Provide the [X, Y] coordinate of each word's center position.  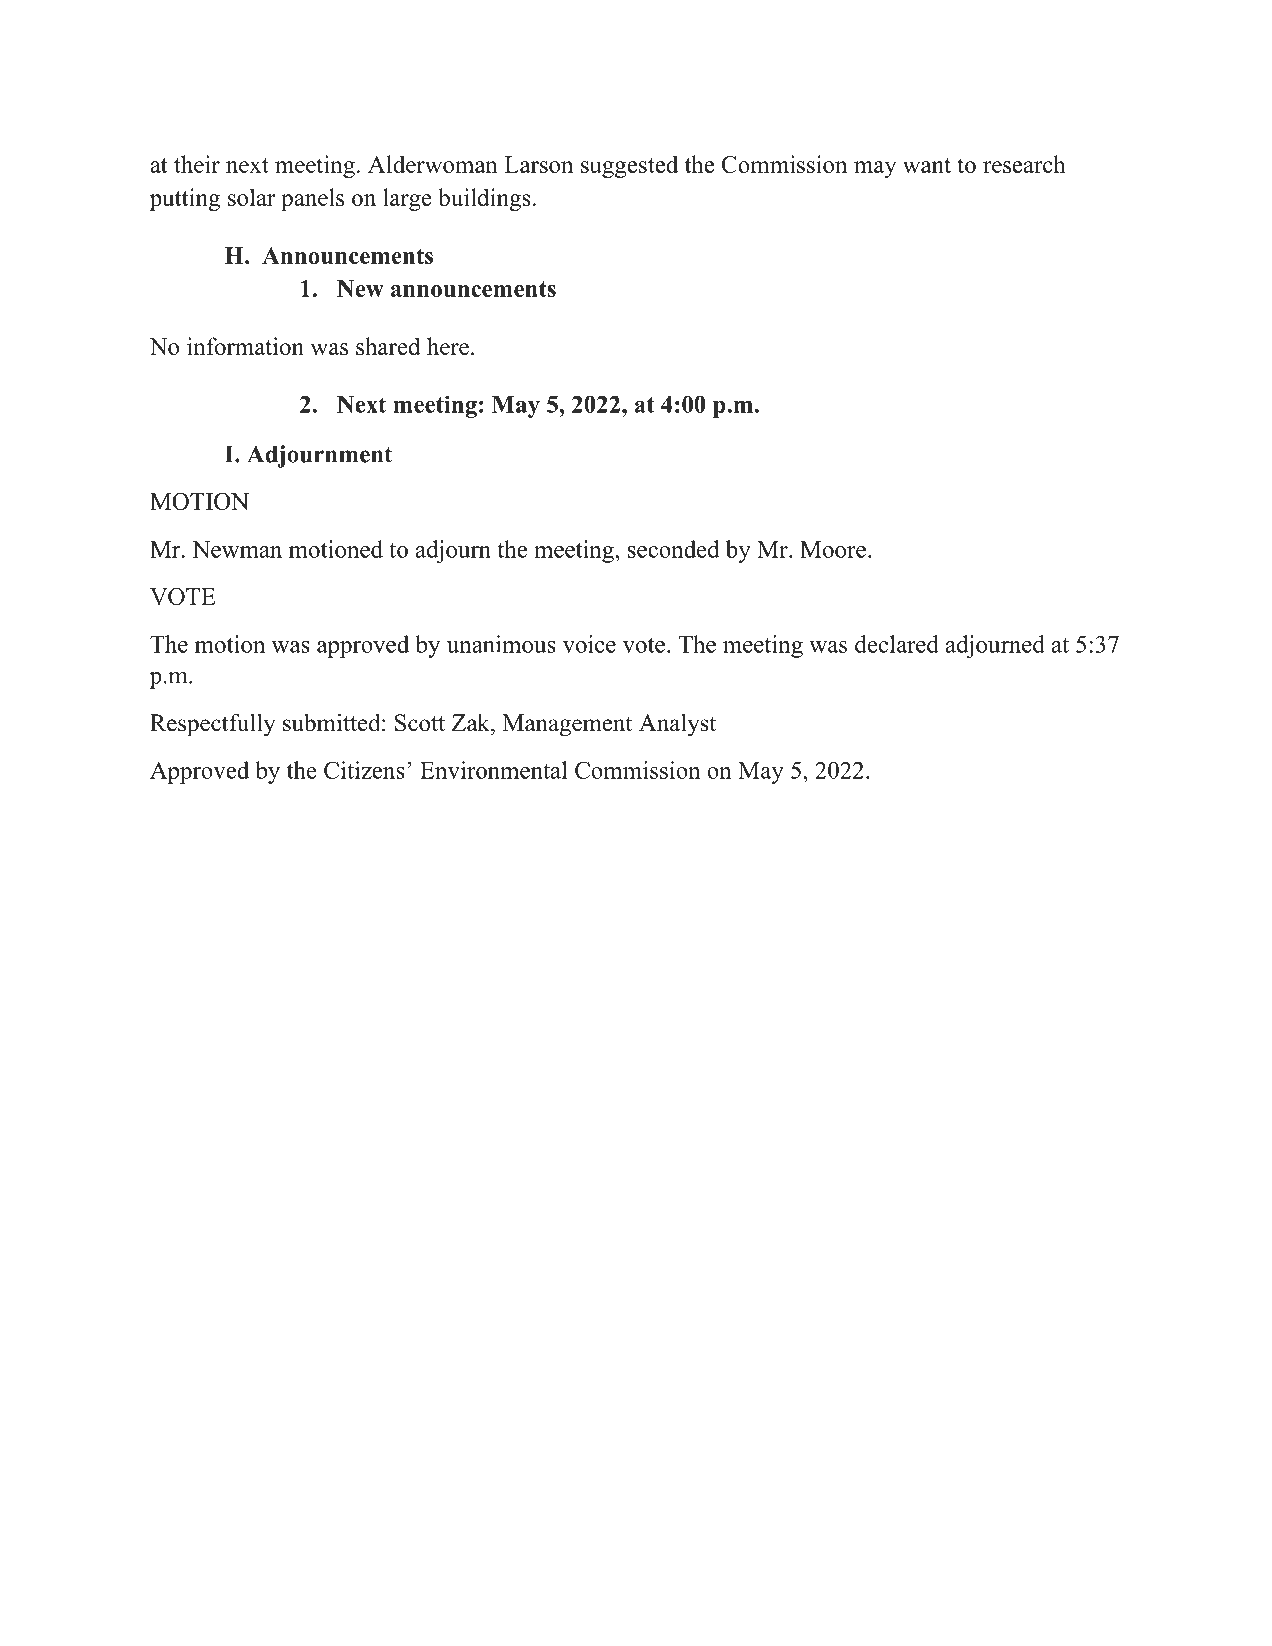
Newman [237, 549]
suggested [629, 166]
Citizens [364, 770]
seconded [674, 549]
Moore [833, 549]
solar [251, 197]
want [927, 165]
